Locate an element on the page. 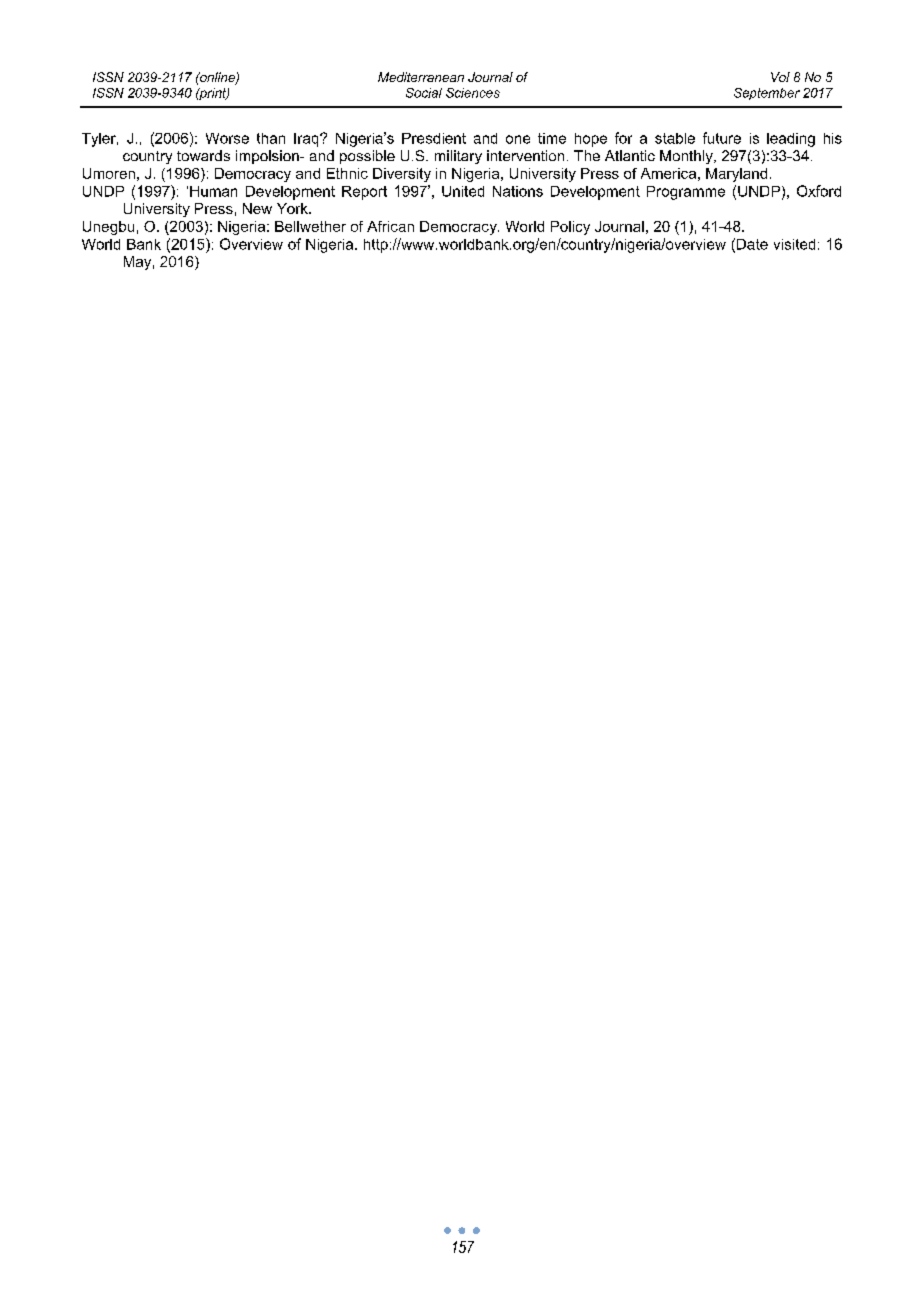 This image has height=1304, width=924. online is located at coordinates (217, 78).
